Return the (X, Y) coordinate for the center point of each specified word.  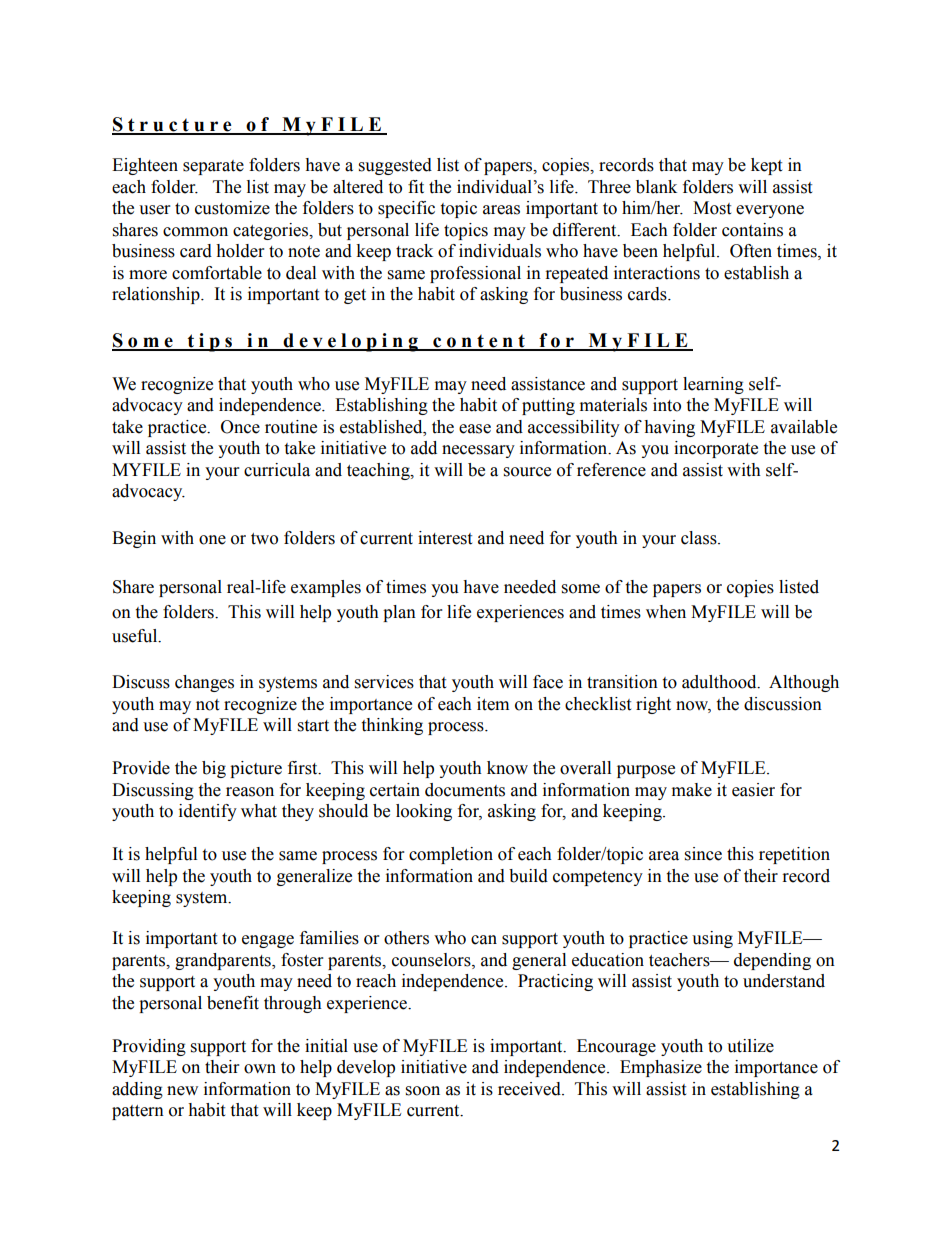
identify (208, 812)
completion (451, 855)
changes (204, 683)
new (182, 1091)
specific (406, 209)
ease (475, 429)
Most (712, 208)
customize (232, 208)
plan (399, 613)
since (703, 854)
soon (423, 1091)
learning (713, 385)
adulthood (720, 682)
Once (240, 427)
